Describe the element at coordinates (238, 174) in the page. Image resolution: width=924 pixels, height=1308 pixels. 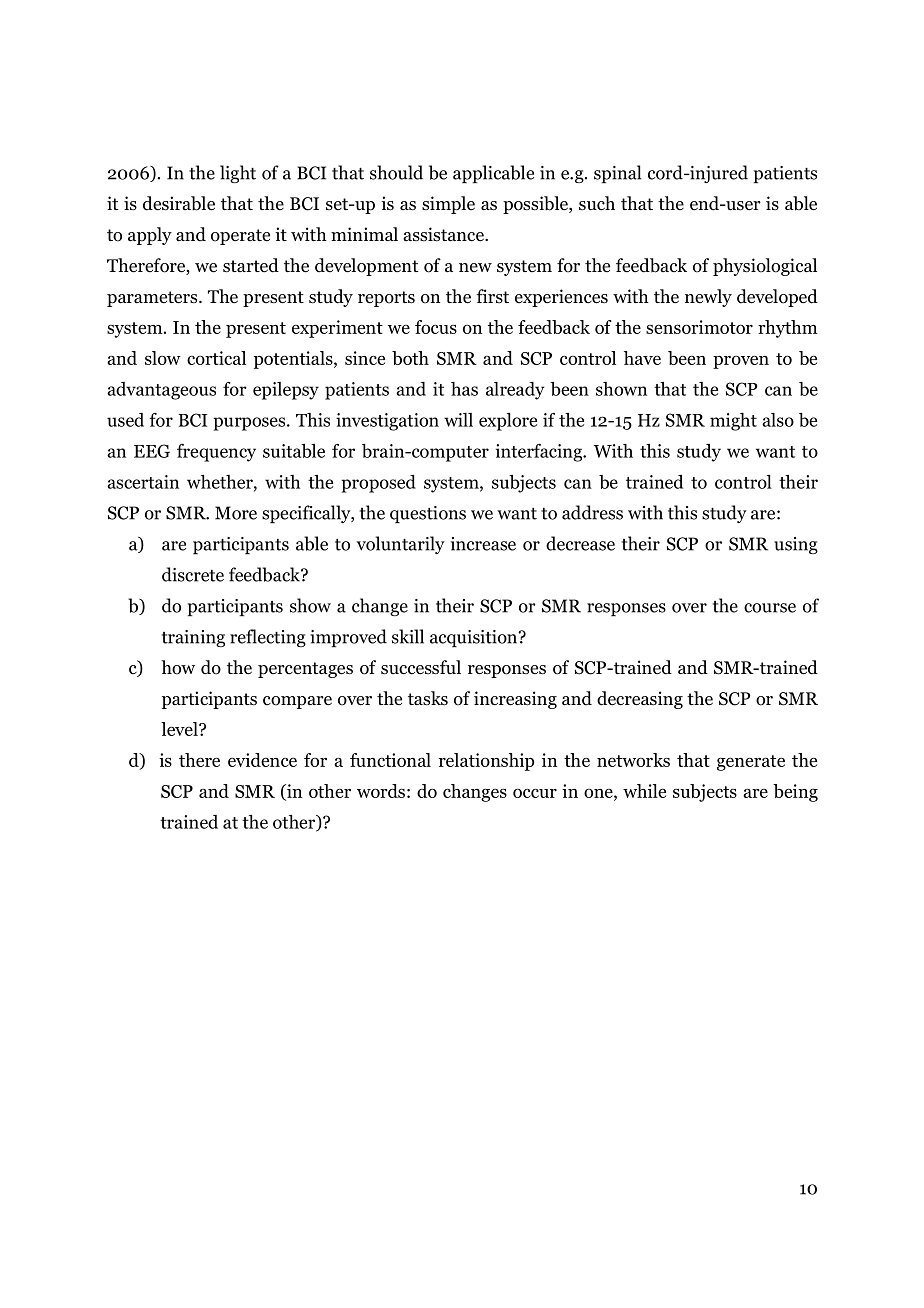
I see `light` at that location.
